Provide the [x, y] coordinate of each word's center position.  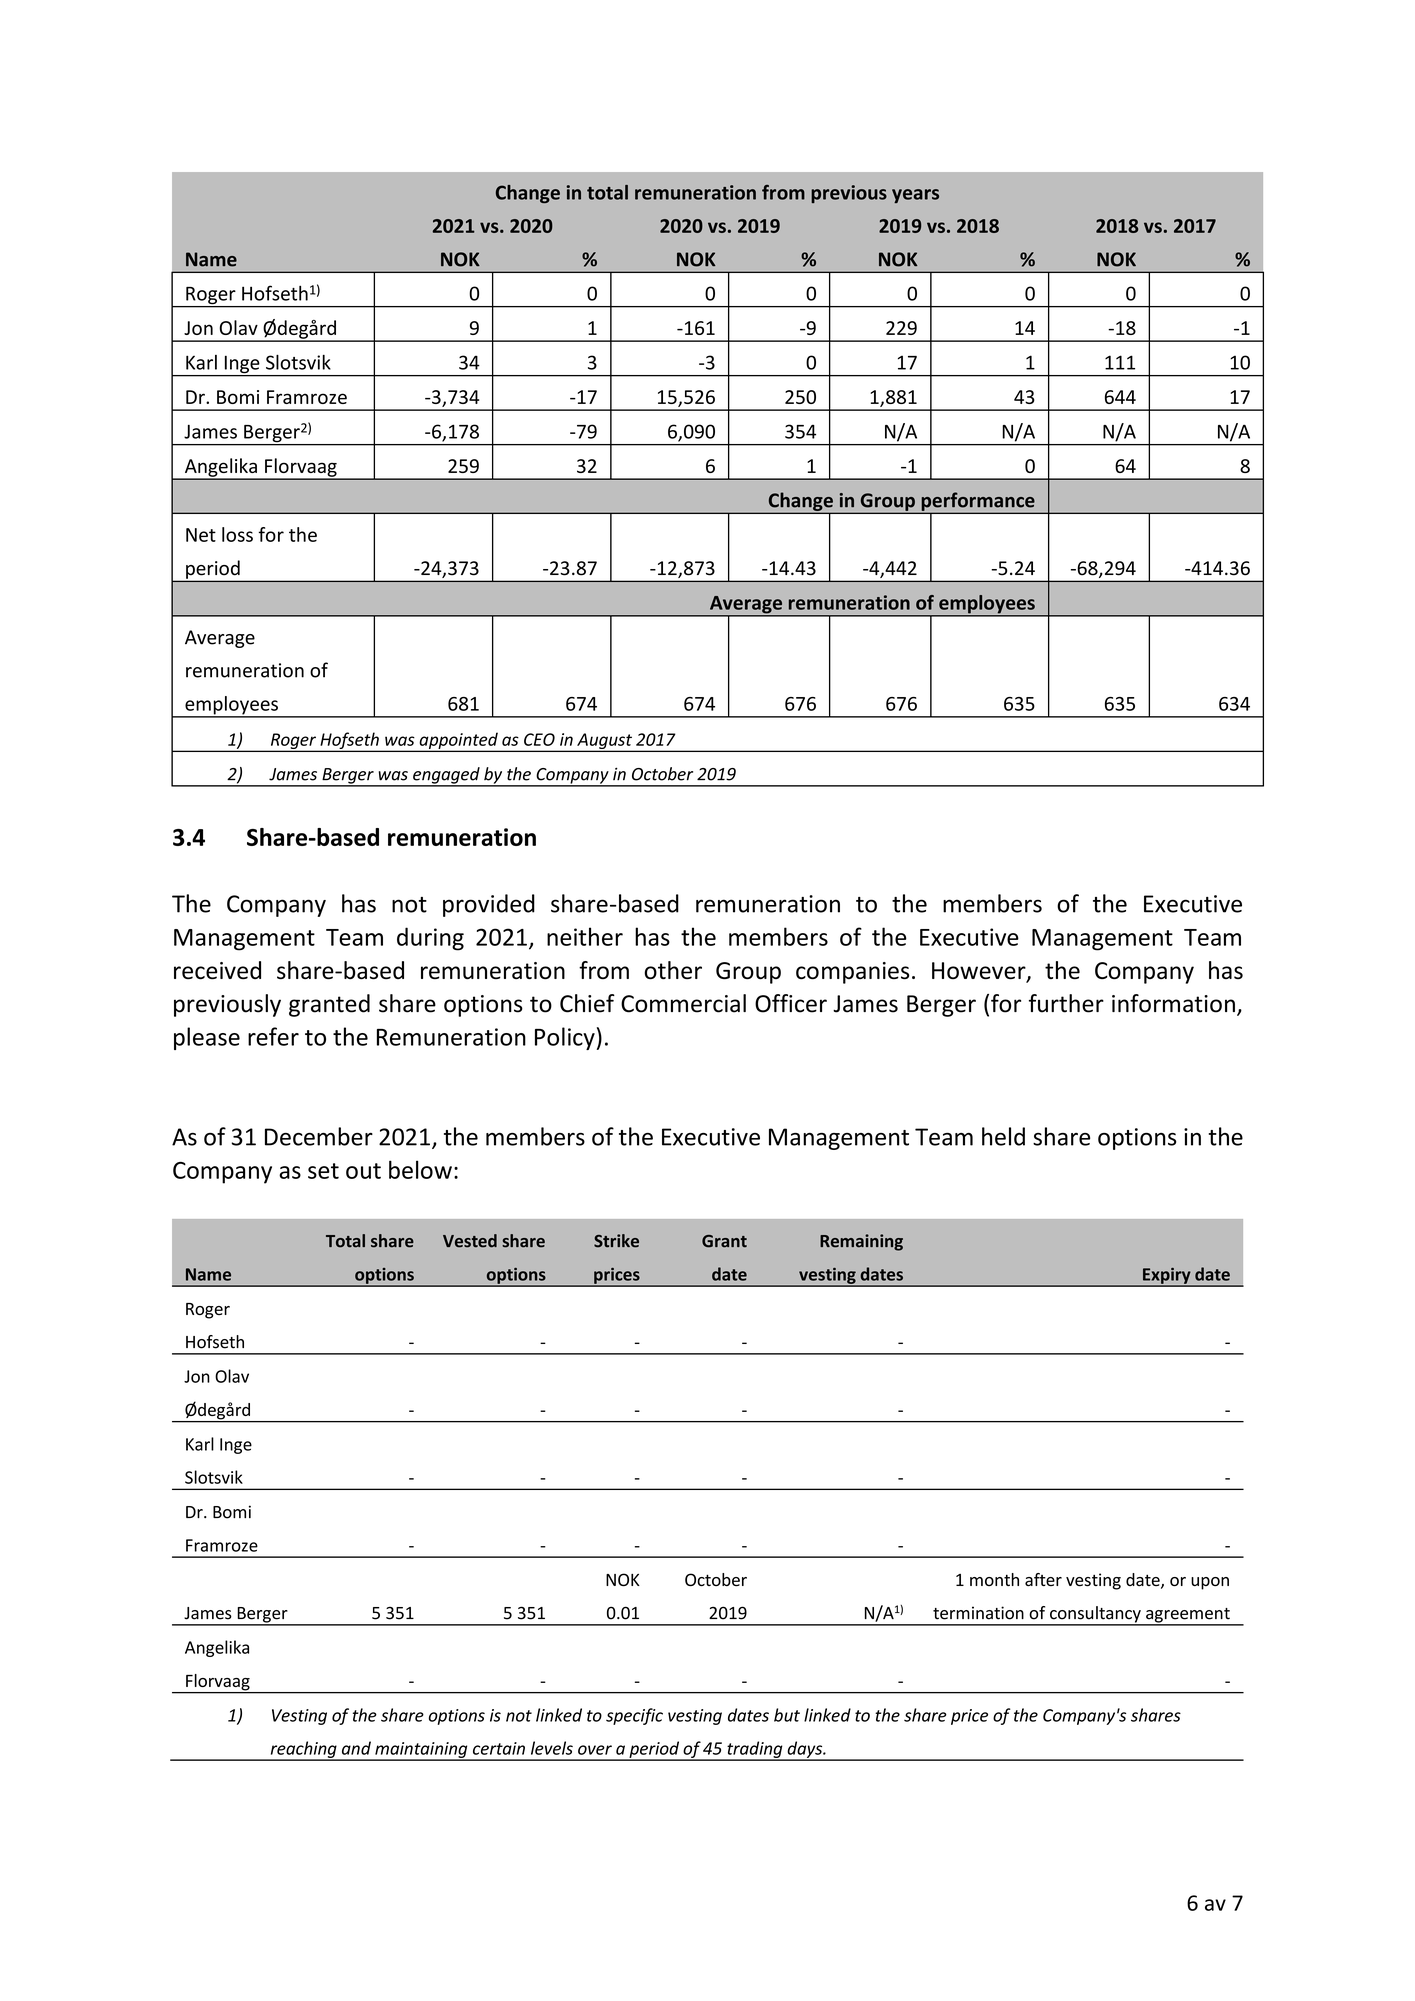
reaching [303, 1750]
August [604, 742]
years [915, 196]
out [363, 1171]
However [980, 972]
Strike [616, 1241]
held [1003, 1136]
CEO [539, 739]
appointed [458, 741]
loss [237, 534]
